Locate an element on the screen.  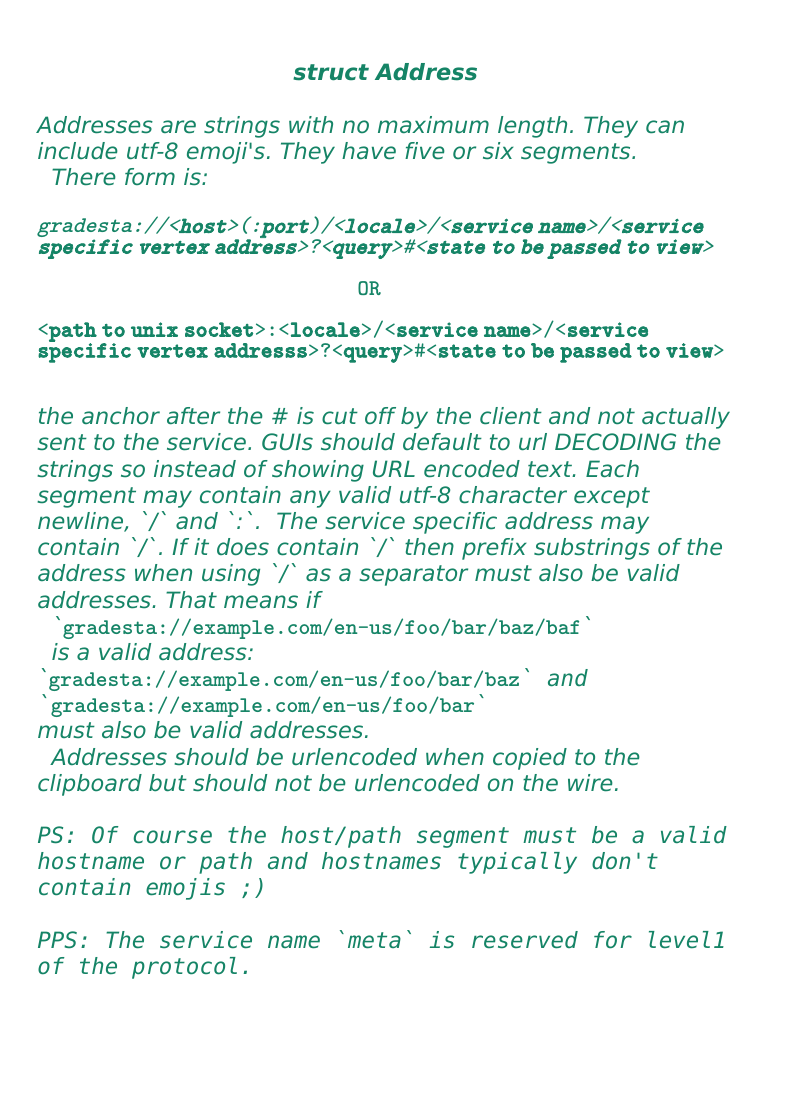
struct is located at coordinates (331, 72).
